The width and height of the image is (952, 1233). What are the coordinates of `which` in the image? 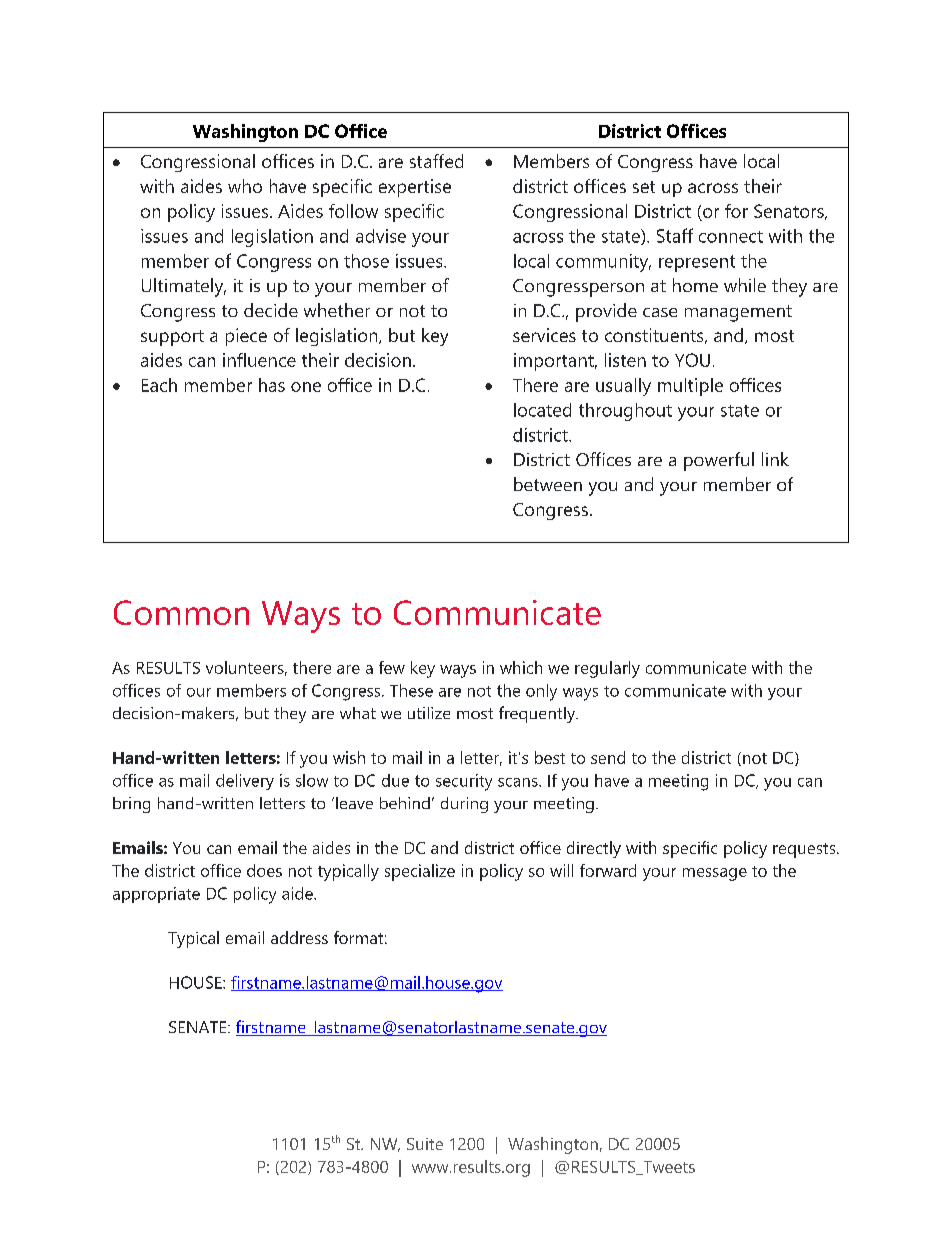 It's located at (521, 667).
